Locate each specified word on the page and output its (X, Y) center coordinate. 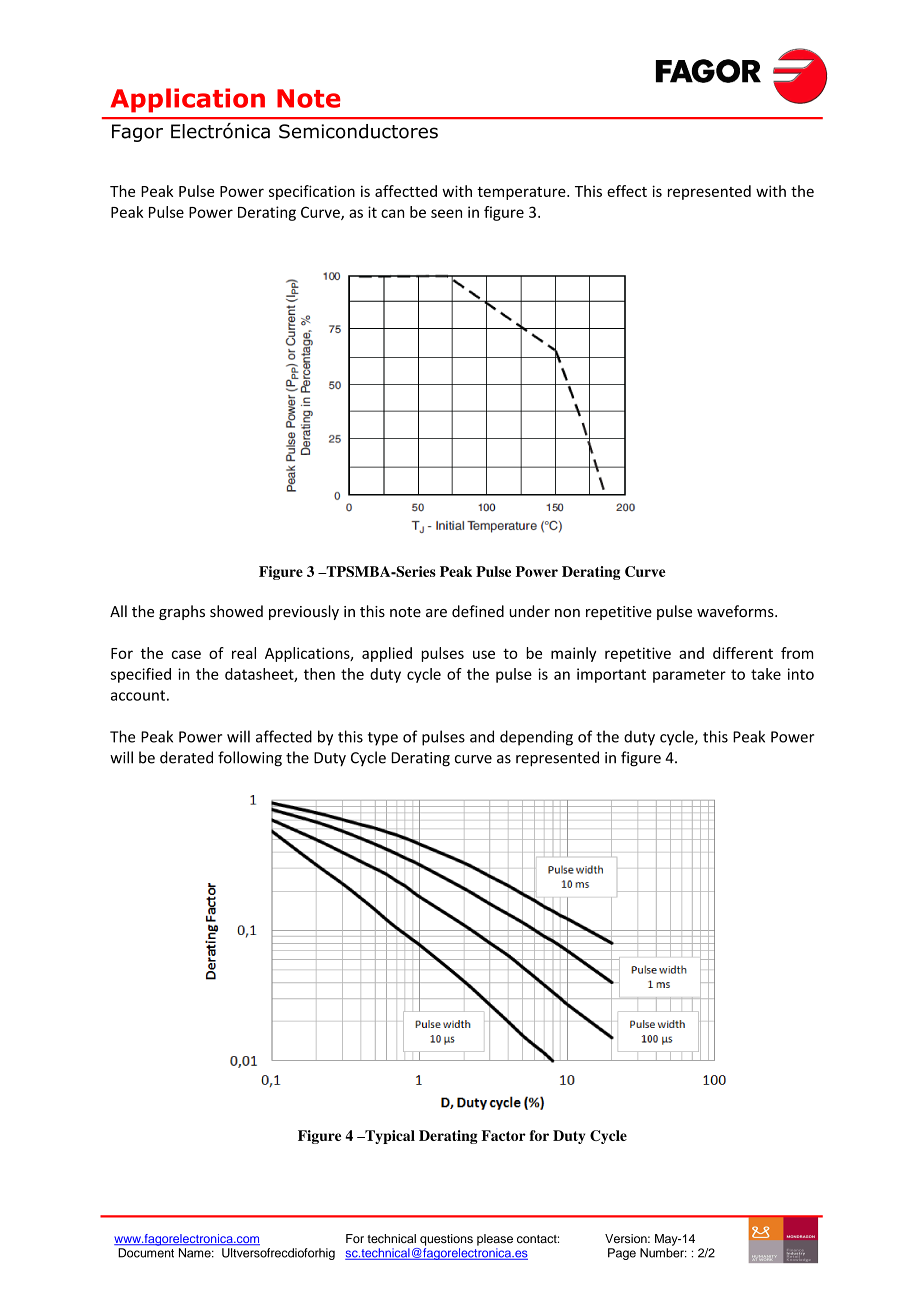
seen (446, 213)
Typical (389, 1137)
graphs (182, 612)
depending (536, 738)
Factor (503, 1135)
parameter (689, 676)
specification (312, 192)
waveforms (736, 611)
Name (196, 1253)
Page (622, 1254)
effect (627, 191)
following (250, 759)
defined (478, 611)
